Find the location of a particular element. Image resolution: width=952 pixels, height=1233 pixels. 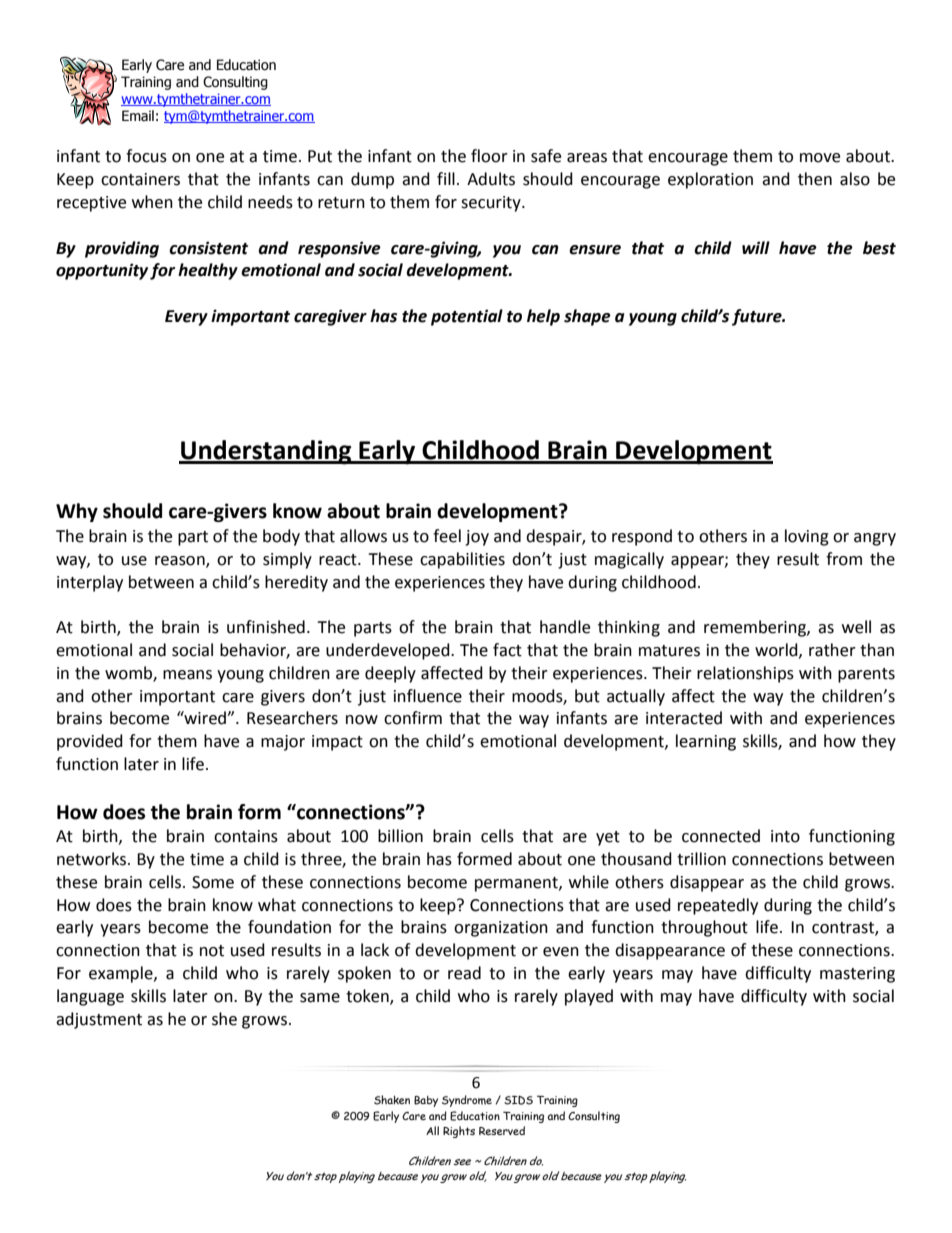

rather is located at coordinates (832, 650).
